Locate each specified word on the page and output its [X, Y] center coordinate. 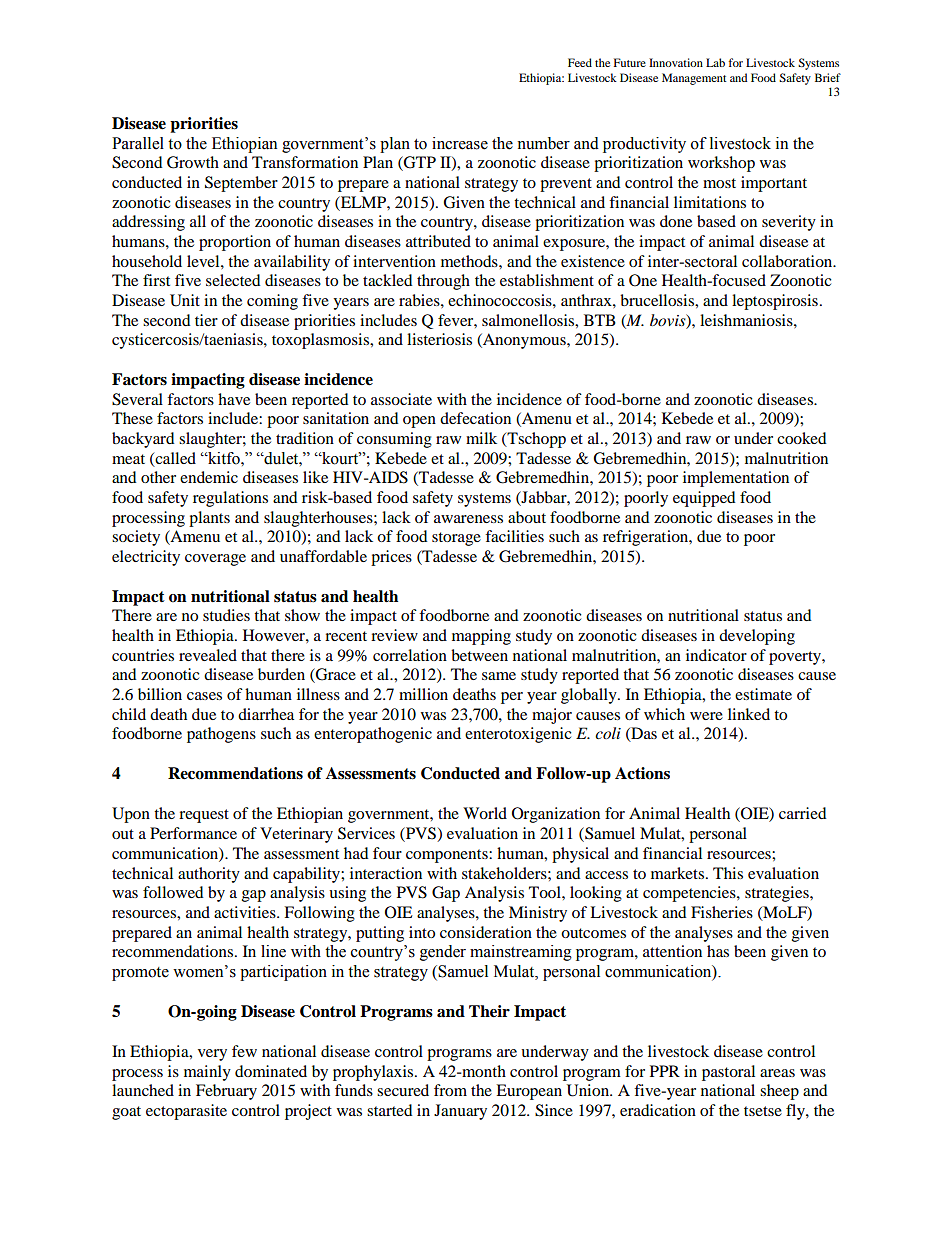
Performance [193, 833]
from [450, 1090]
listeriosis [439, 339]
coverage [215, 560]
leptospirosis [775, 302]
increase [460, 143]
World [485, 813]
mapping [481, 637]
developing [757, 637]
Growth [193, 162]
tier [206, 320]
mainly [207, 1073]
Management [694, 79]
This [728, 873]
